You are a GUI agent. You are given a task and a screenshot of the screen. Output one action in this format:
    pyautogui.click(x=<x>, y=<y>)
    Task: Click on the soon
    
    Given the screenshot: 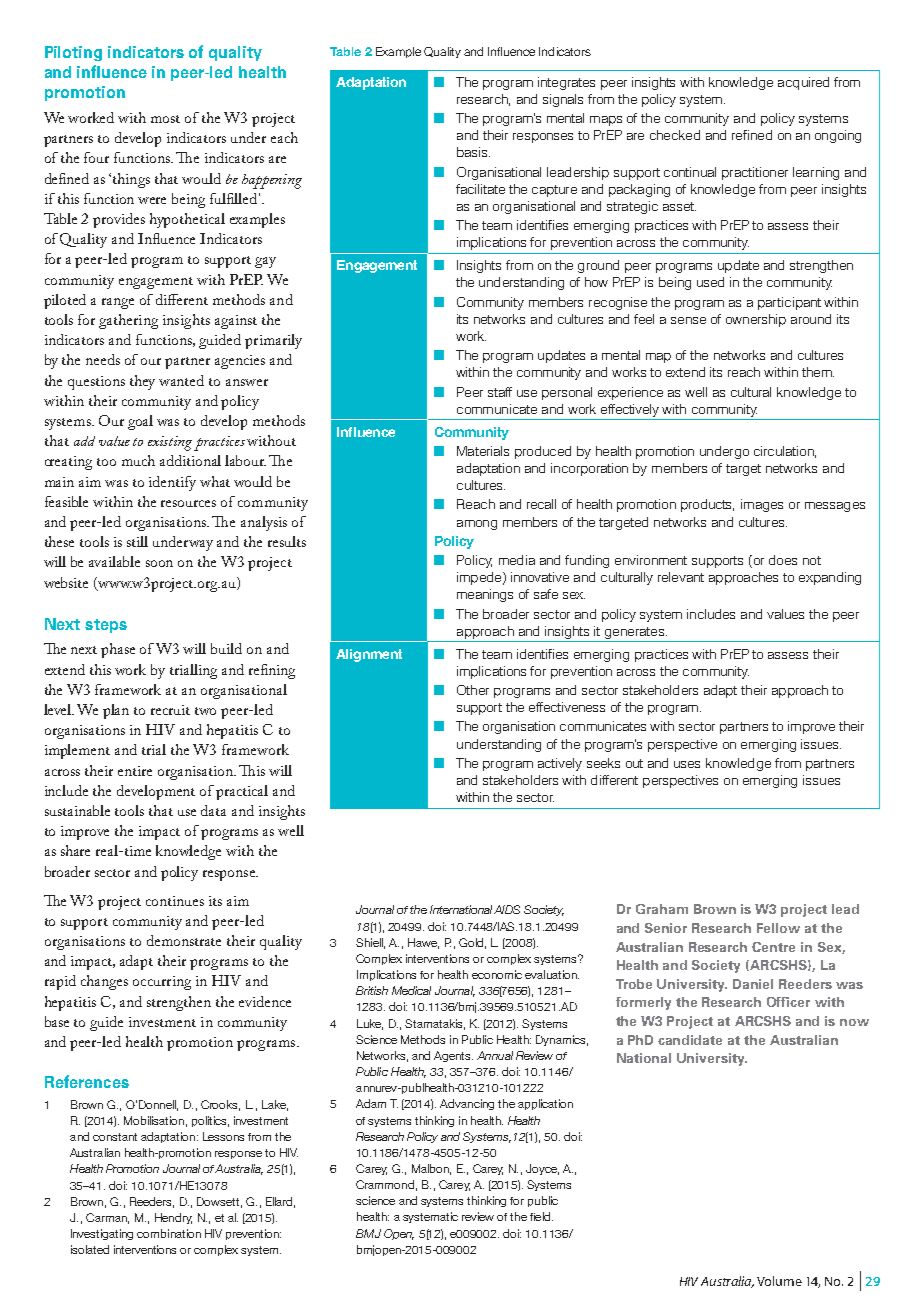 What is the action you would take?
    pyautogui.click(x=159, y=563)
